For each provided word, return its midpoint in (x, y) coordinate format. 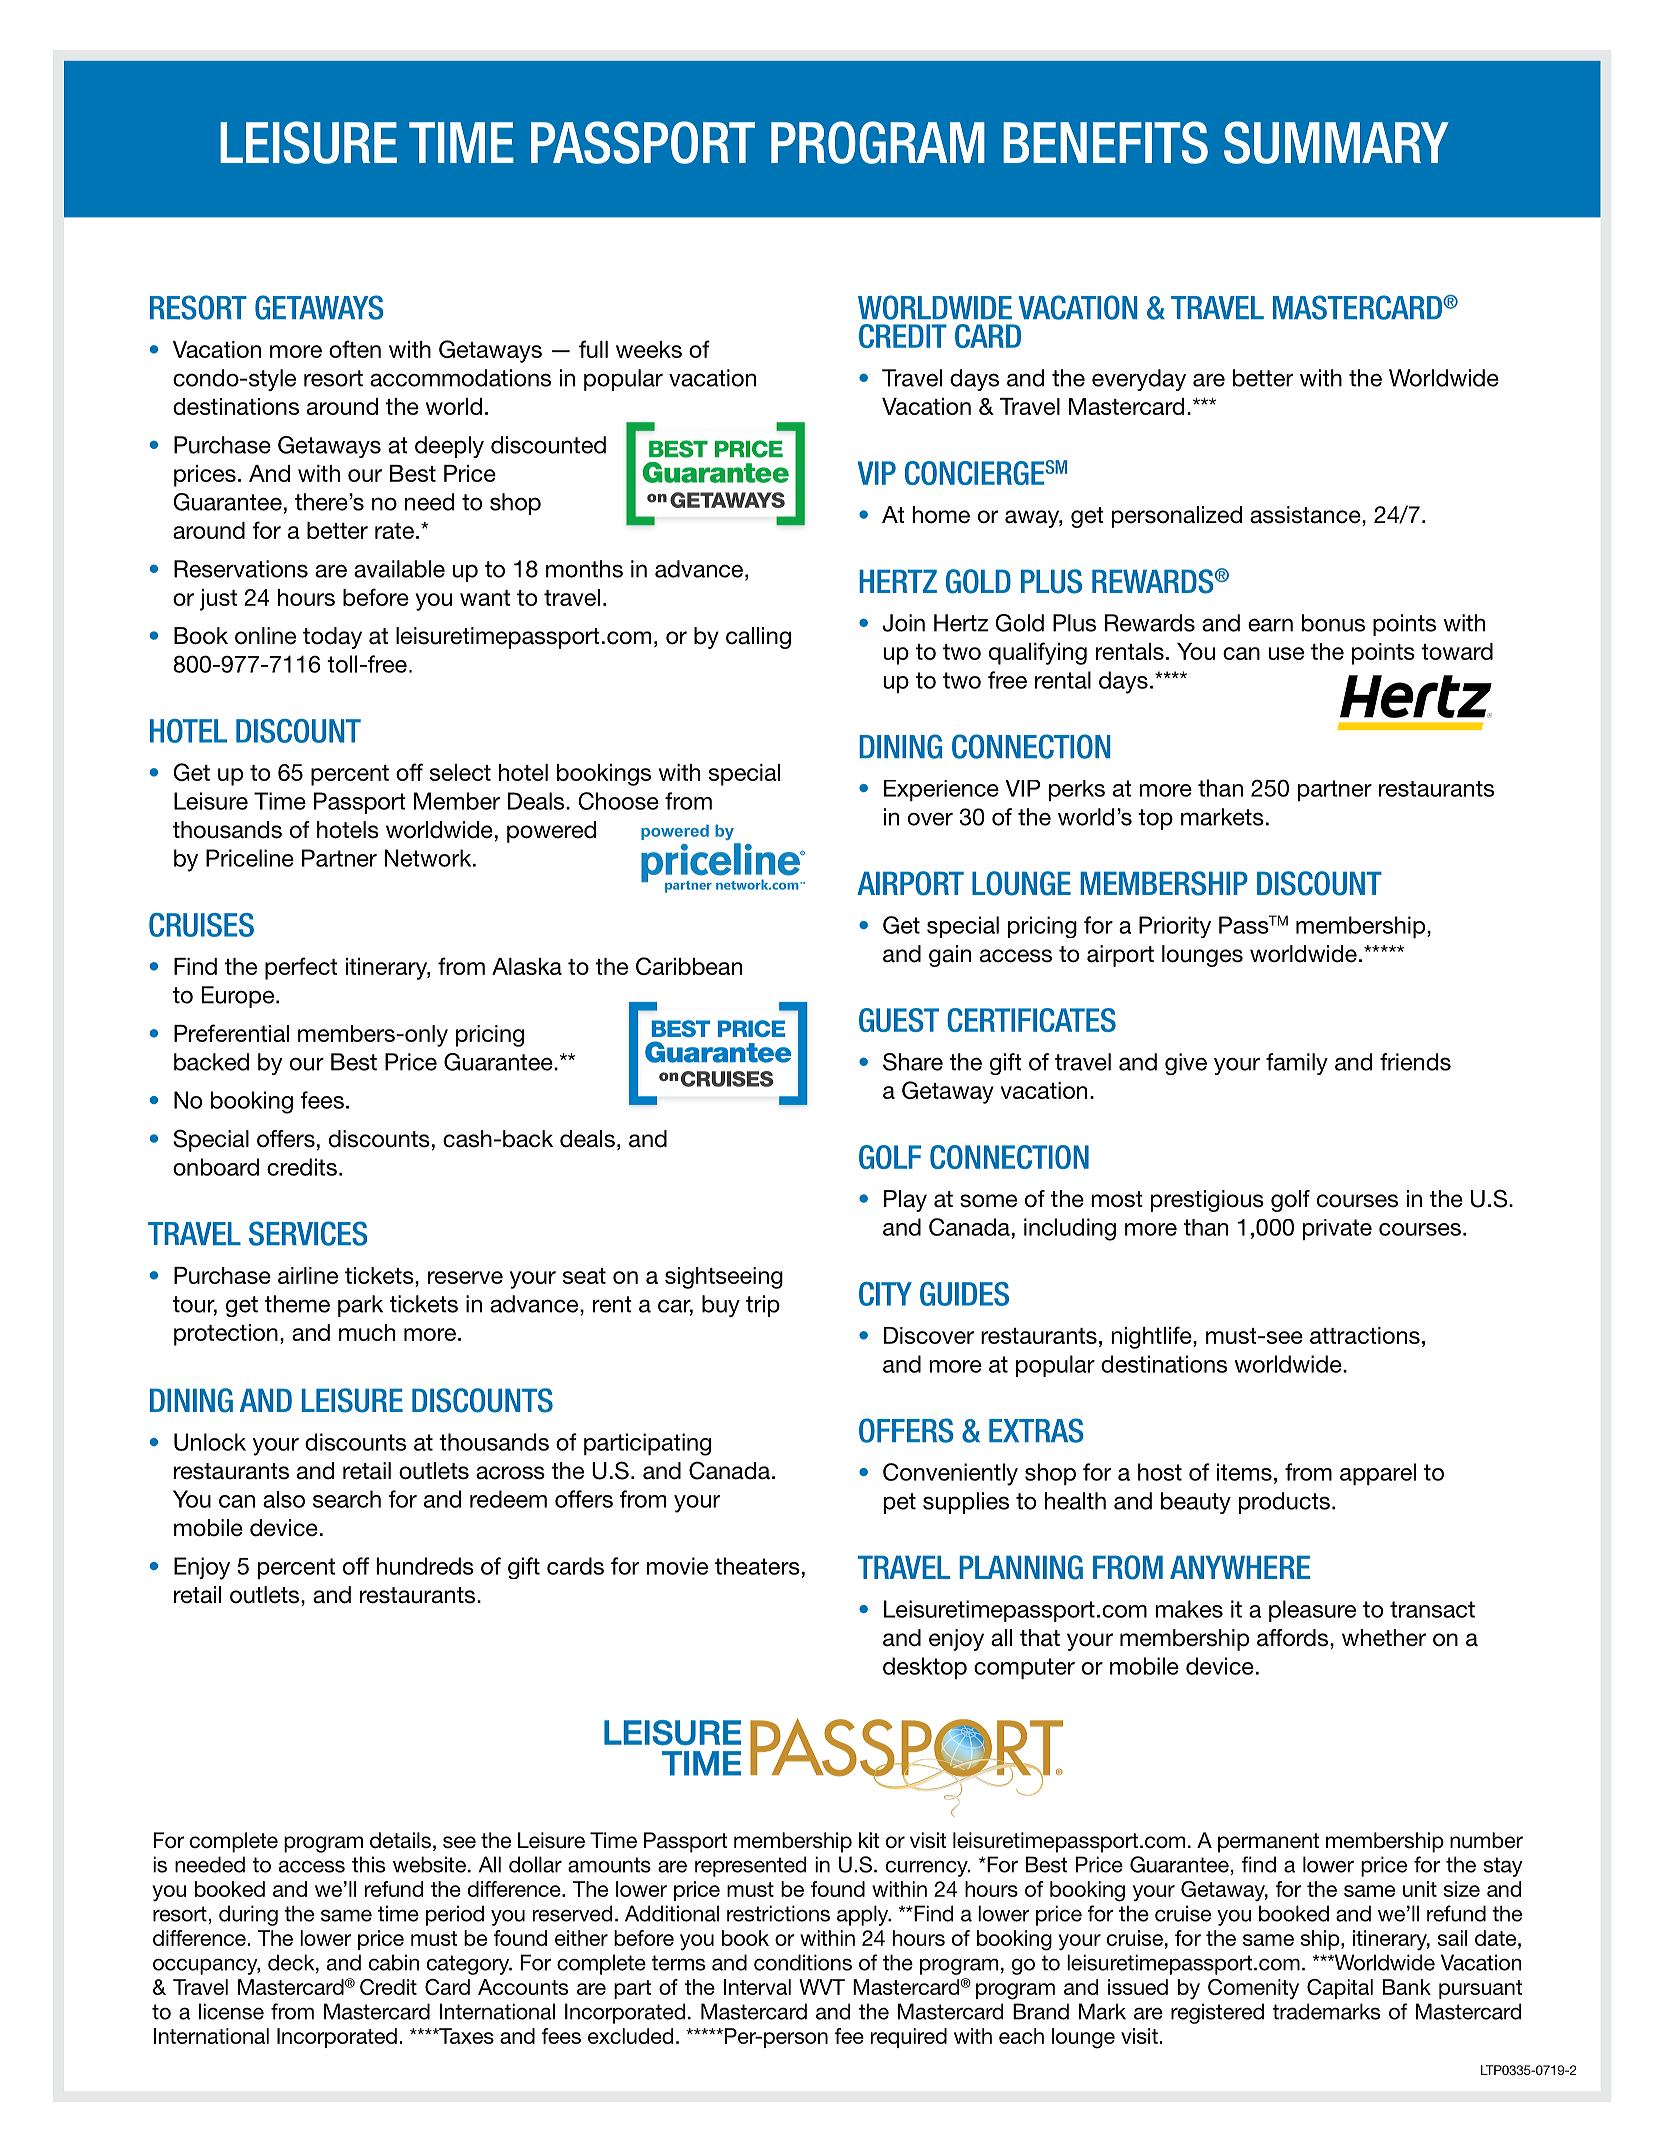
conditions (803, 1962)
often (355, 349)
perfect (301, 968)
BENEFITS (1105, 142)
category (469, 1965)
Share (913, 1062)
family (1297, 1064)
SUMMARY (1336, 142)
